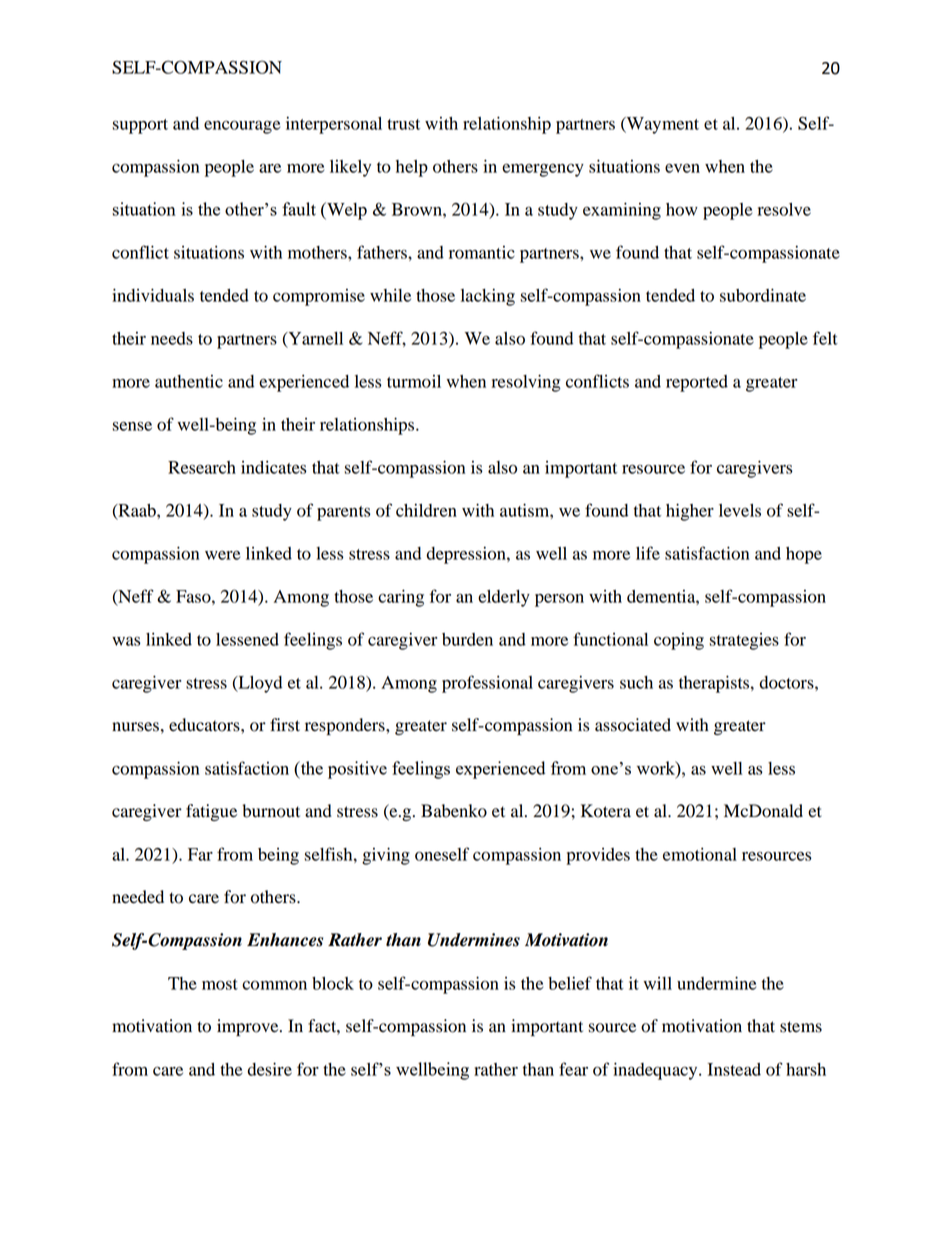  What do you see at coordinates (412, 168) in the screenshot?
I see `help` at bounding box center [412, 168].
